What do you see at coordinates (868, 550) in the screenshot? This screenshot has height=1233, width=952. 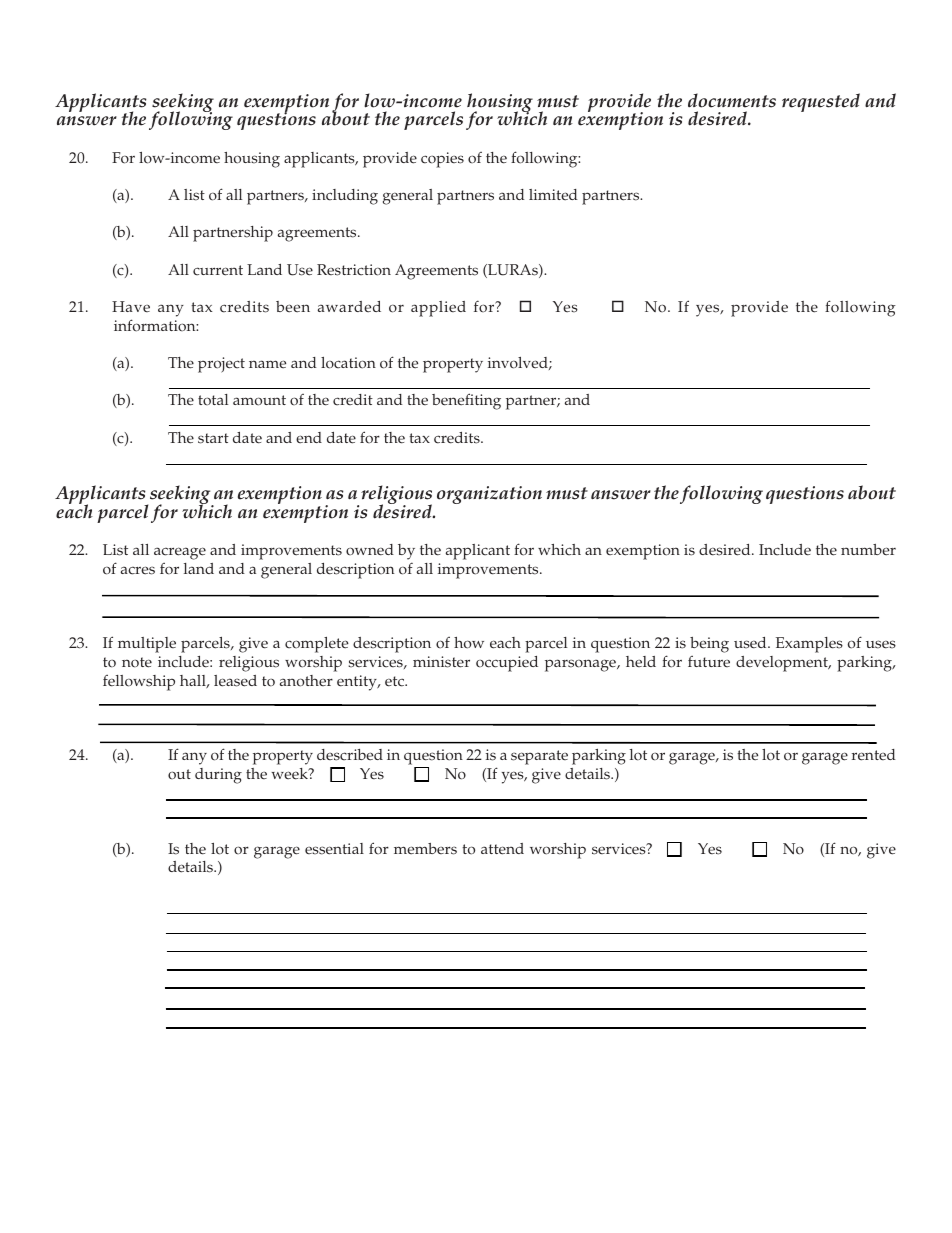 I see `number` at bounding box center [868, 550].
